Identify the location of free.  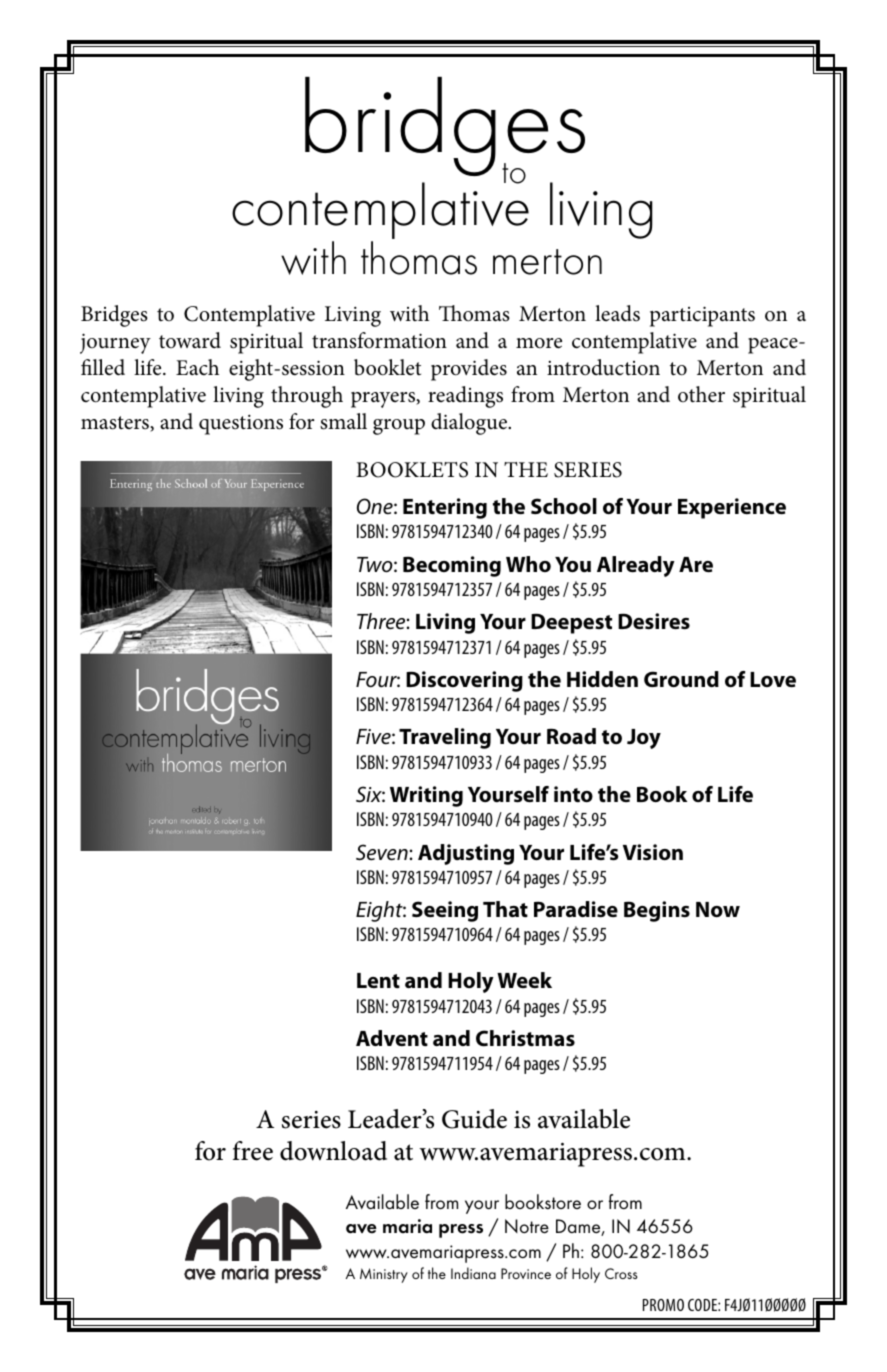
(253, 1151).
